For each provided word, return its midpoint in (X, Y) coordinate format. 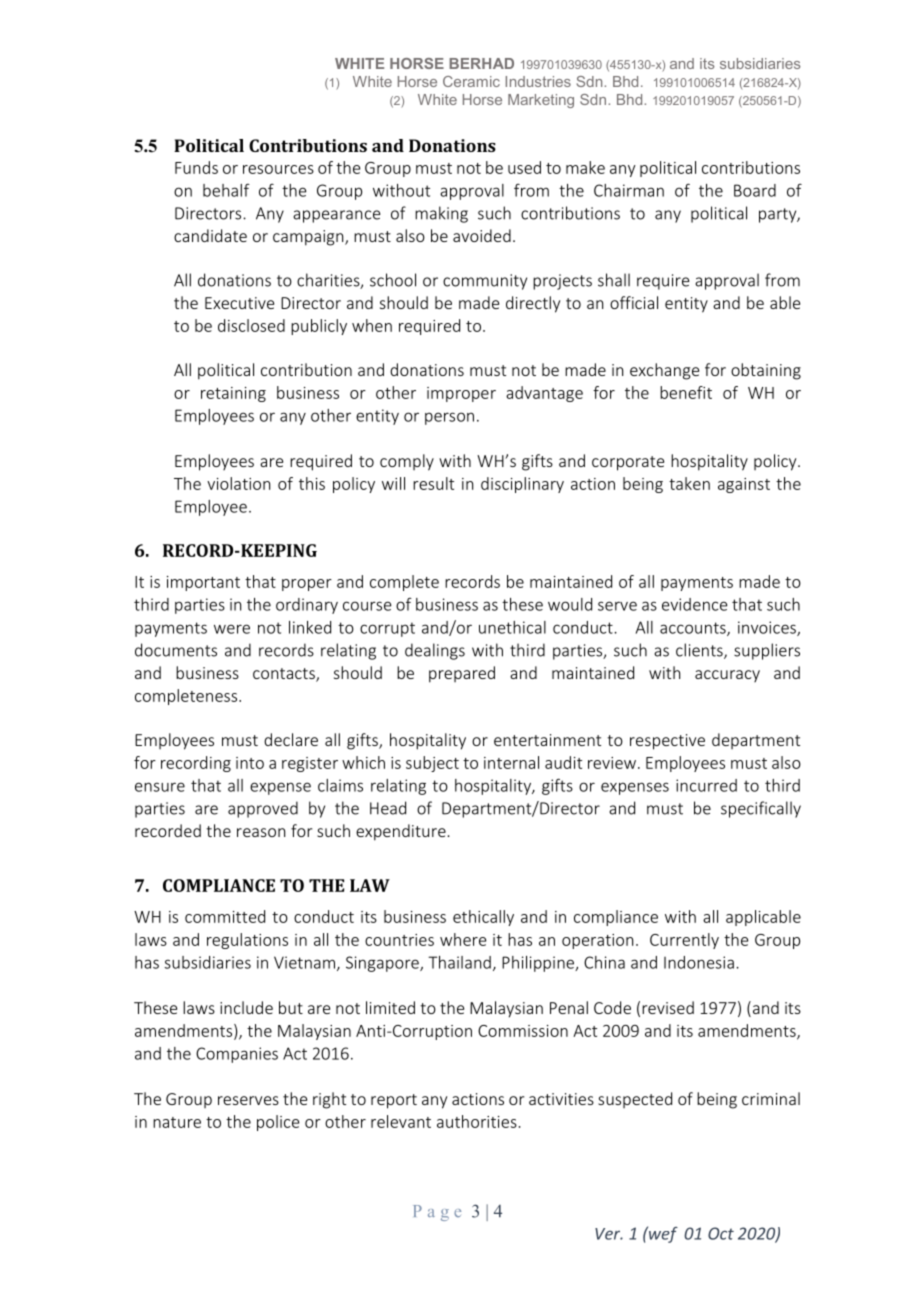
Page (437, 1213)
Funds (196, 167)
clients (700, 651)
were (232, 629)
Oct (721, 1233)
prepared (462, 674)
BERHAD (481, 63)
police (278, 1123)
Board (755, 190)
